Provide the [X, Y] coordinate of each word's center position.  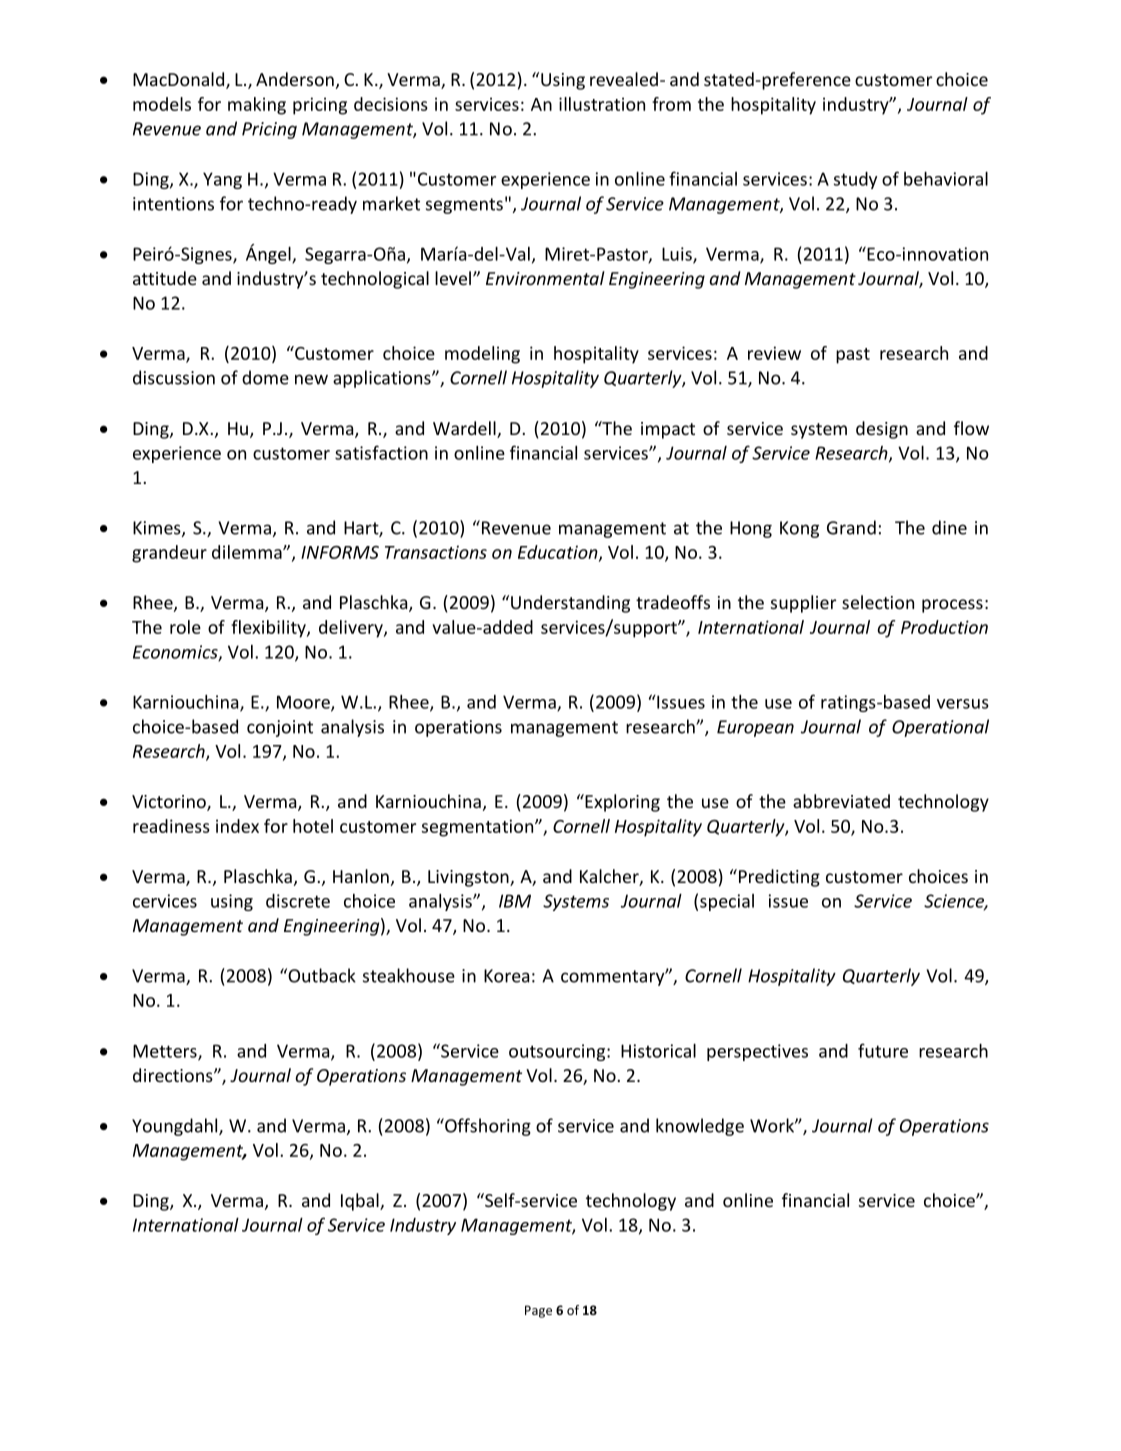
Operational [940, 728]
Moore [304, 703]
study [855, 180]
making [257, 106]
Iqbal [361, 1202]
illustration [602, 104]
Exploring [621, 803]
